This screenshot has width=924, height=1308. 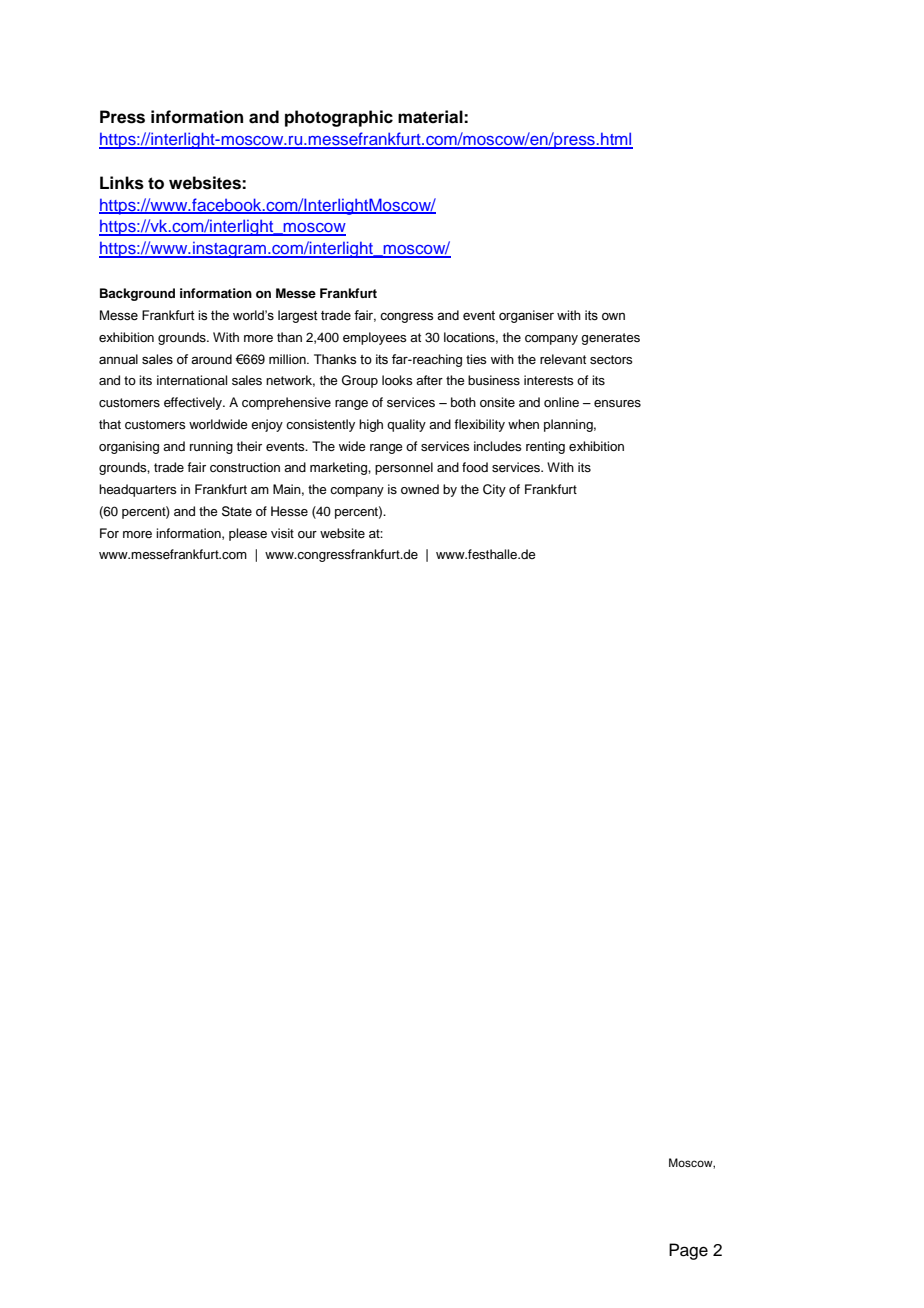 I want to click on Page, so click(x=688, y=1251).
